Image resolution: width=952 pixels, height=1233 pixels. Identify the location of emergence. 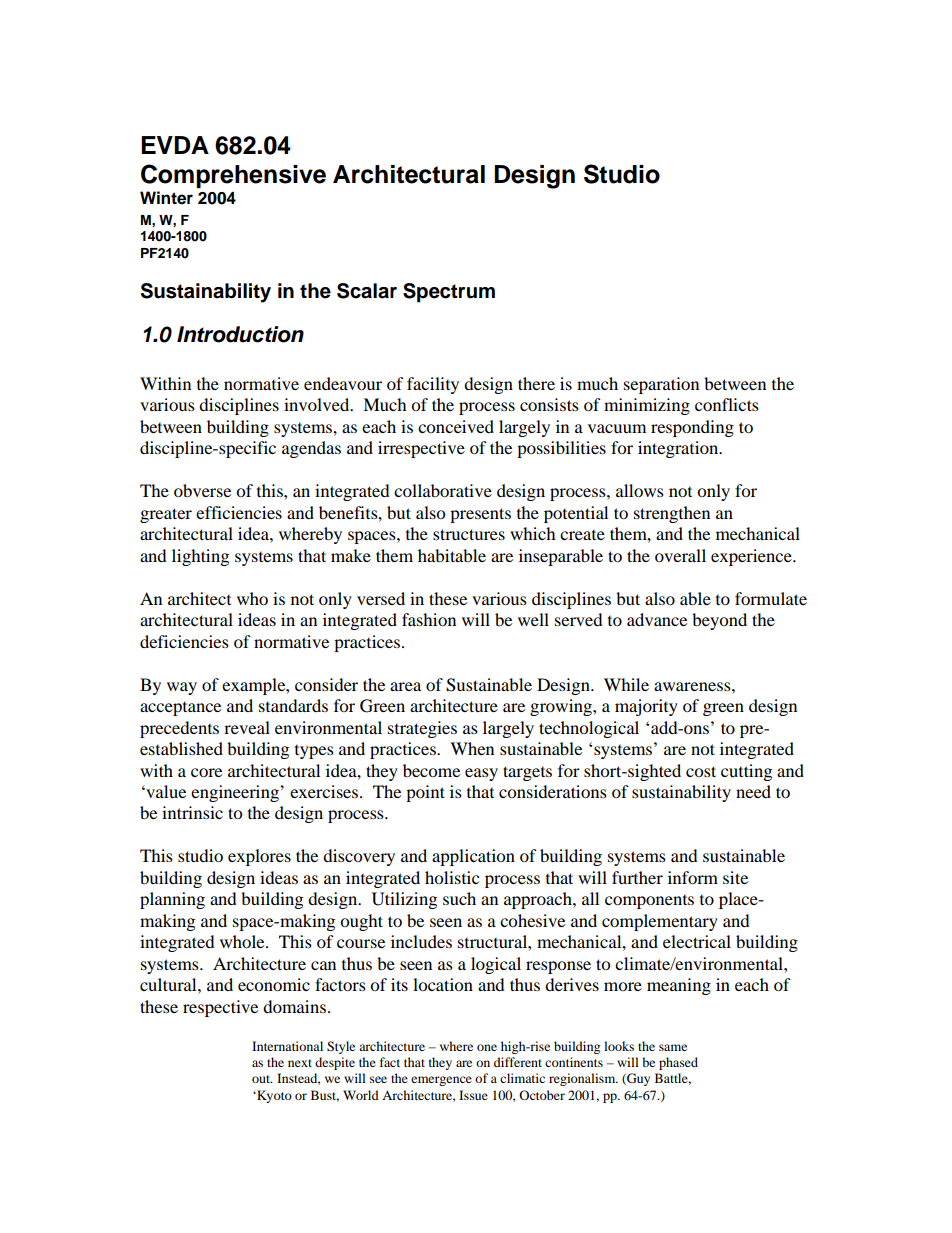
(441, 1081).
